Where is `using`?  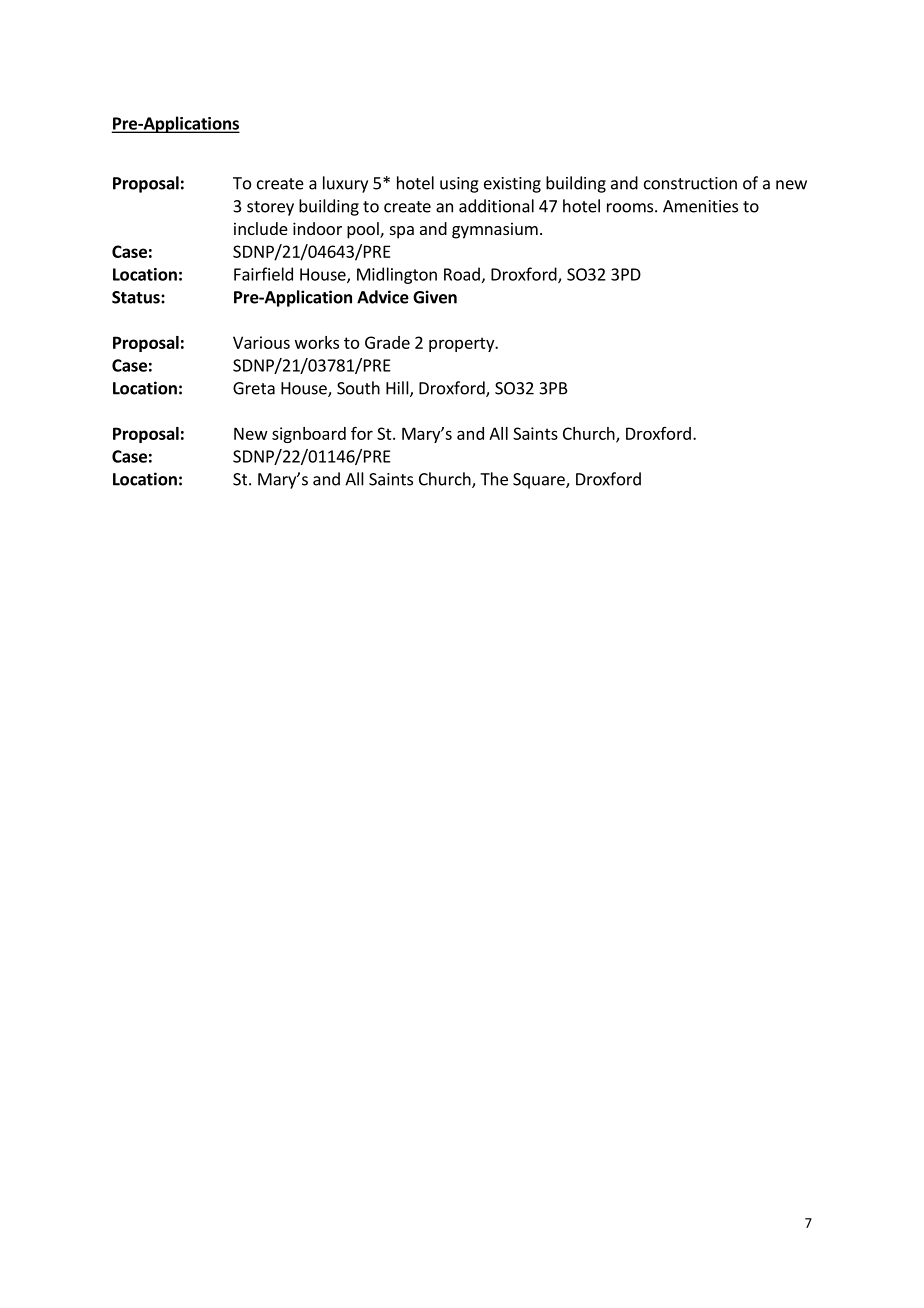
using is located at coordinates (459, 185).
